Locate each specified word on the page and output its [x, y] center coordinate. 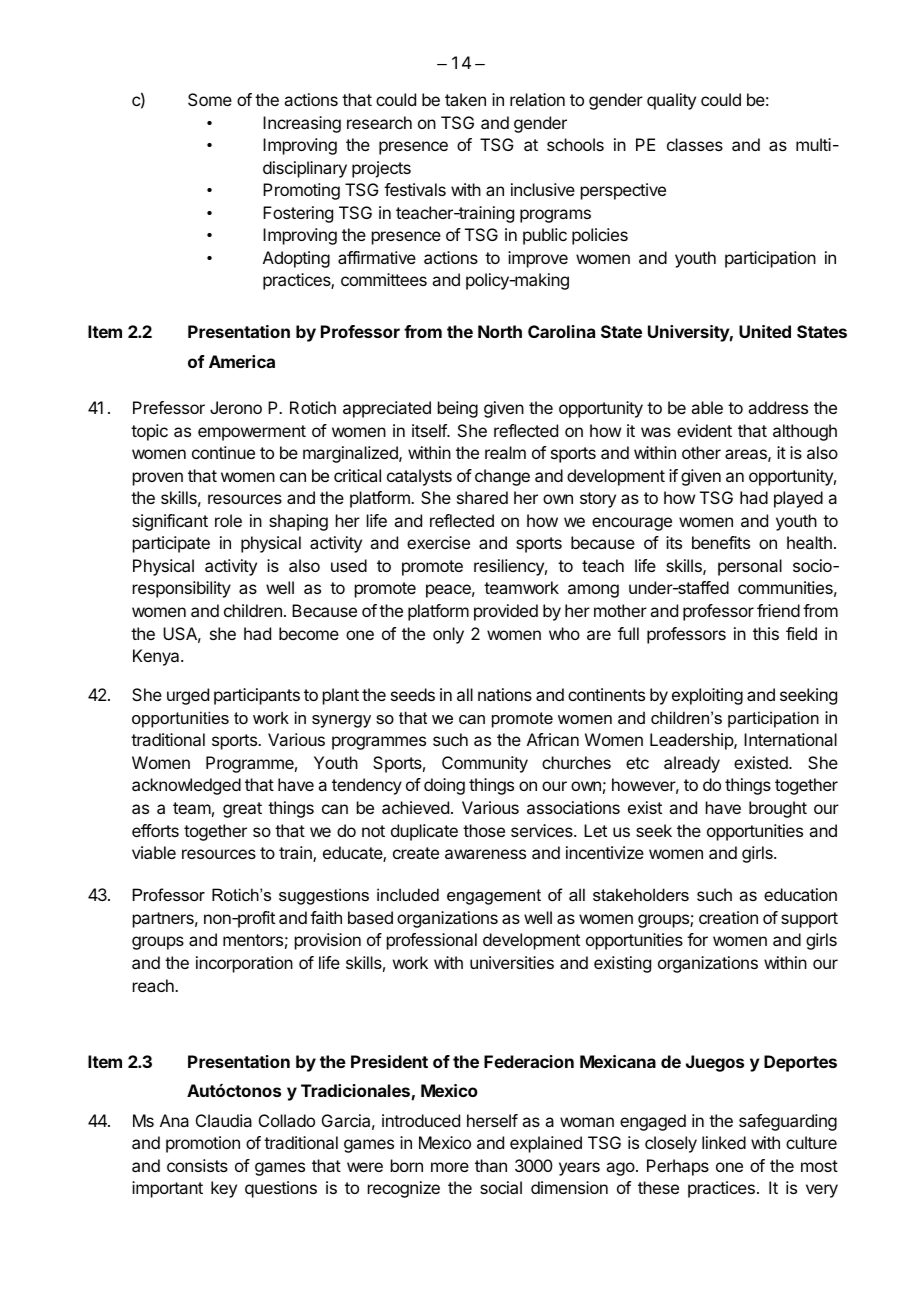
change [502, 477]
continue [223, 452]
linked [724, 1142]
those [484, 830]
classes [695, 144]
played [798, 499]
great [242, 810]
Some [210, 99]
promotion [203, 1144]
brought [778, 809]
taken [465, 99]
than [491, 1165]
